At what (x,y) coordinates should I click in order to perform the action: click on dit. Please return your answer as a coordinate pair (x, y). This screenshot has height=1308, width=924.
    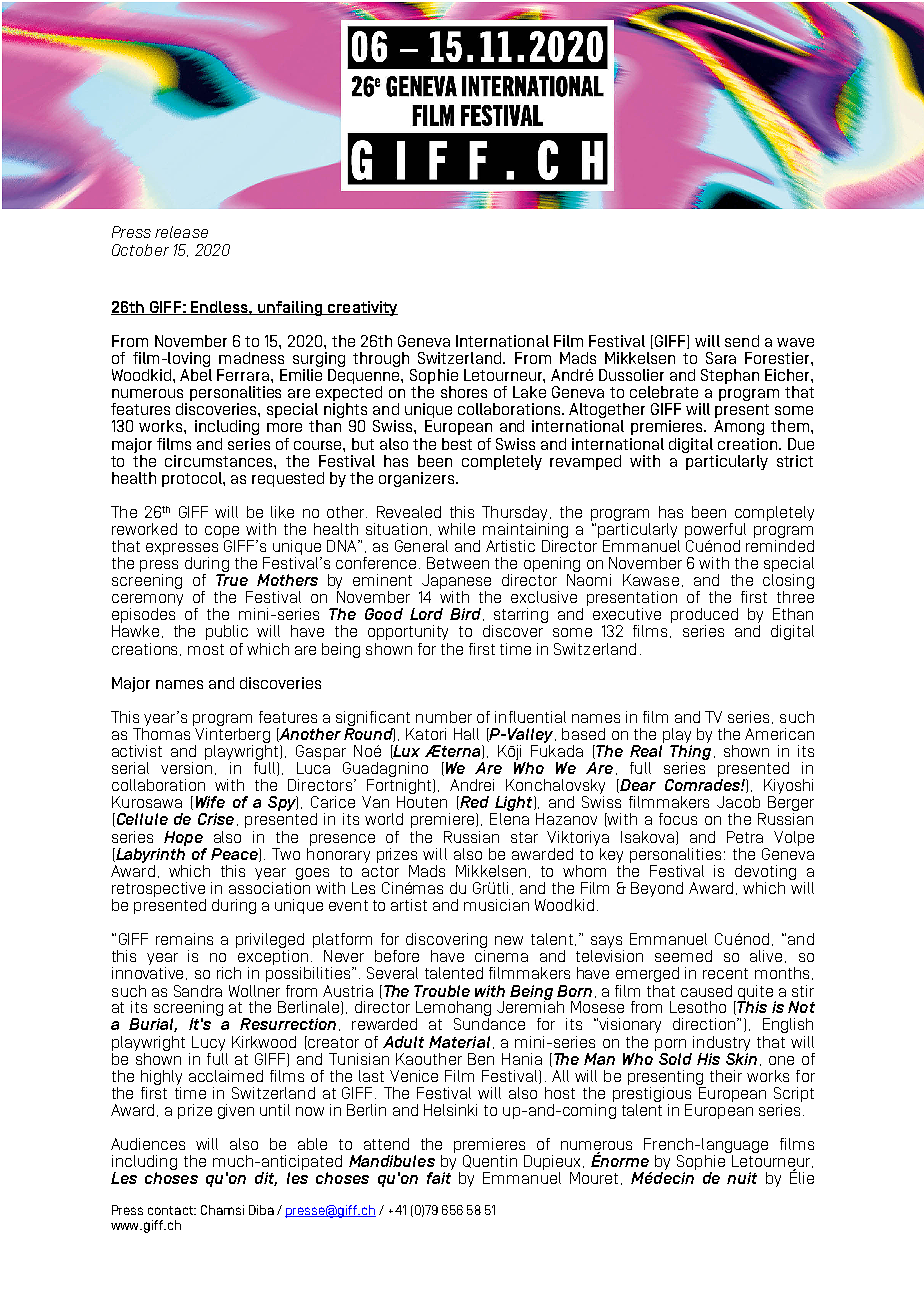
    Looking at the image, I should click on (266, 1179).
